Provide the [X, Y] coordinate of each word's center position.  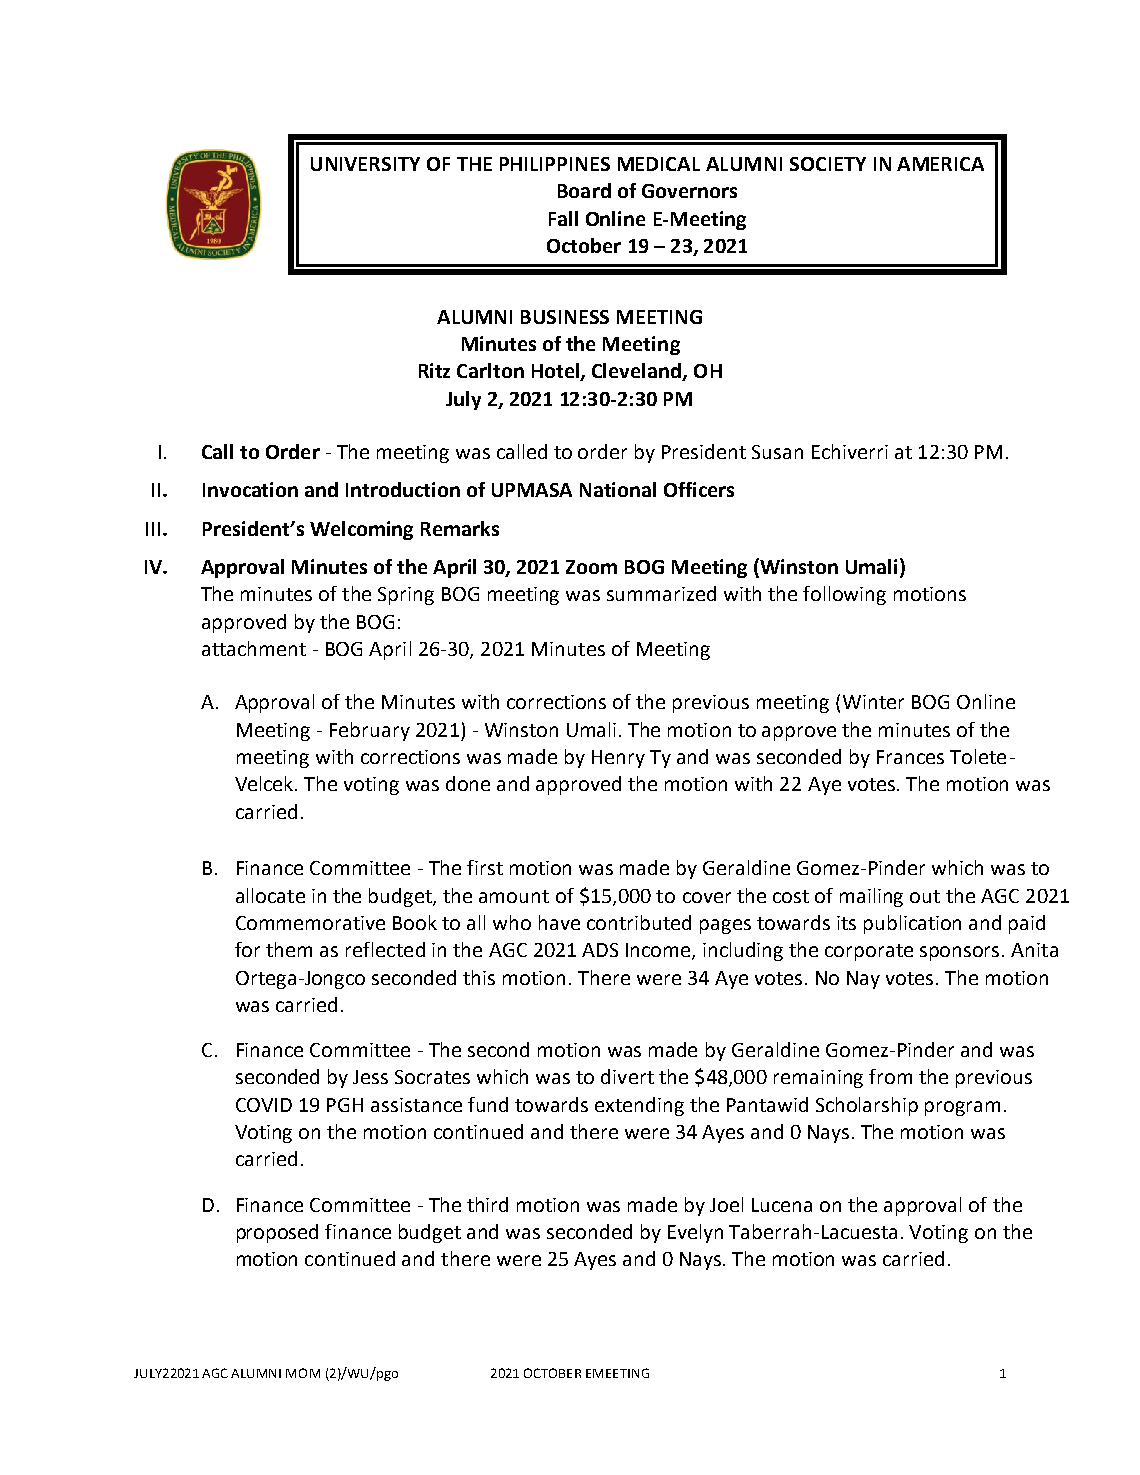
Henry [618, 759]
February [370, 731]
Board [584, 190]
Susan [777, 452]
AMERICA [940, 164]
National [618, 489]
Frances [910, 757]
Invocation [250, 489]
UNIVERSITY [365, 164]
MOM [303, 1373]
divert [627, 1076]
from [890, 1076]
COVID [264, 1105]
